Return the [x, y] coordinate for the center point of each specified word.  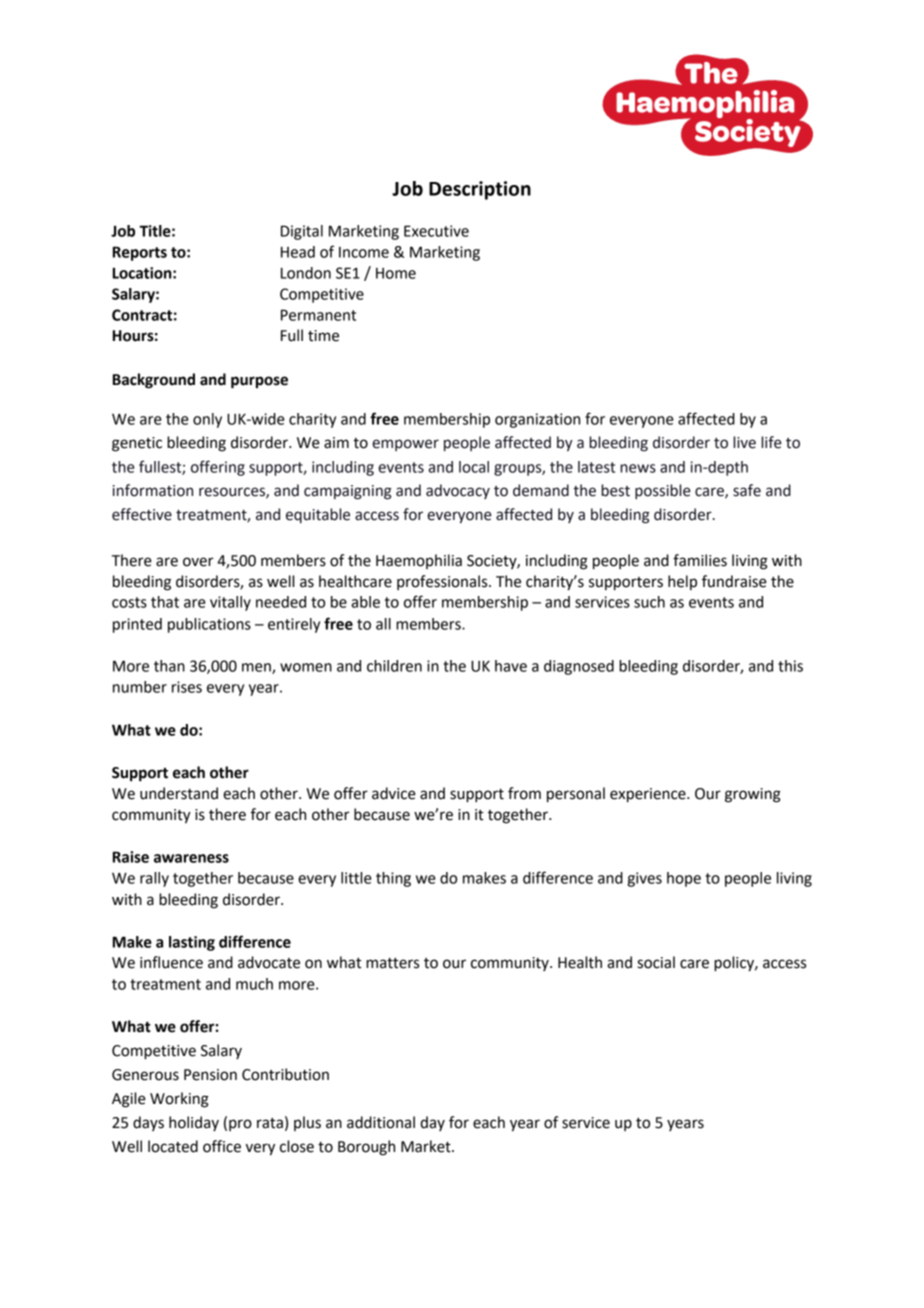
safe [747, 490]
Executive [436, 231]
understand [179, 793]
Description [480, 190]
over [198, 562]
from [524, 793]
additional [381, 1122]
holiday [194, 1123]
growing [753, 795]
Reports [140, 253]
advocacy [458, 491]
